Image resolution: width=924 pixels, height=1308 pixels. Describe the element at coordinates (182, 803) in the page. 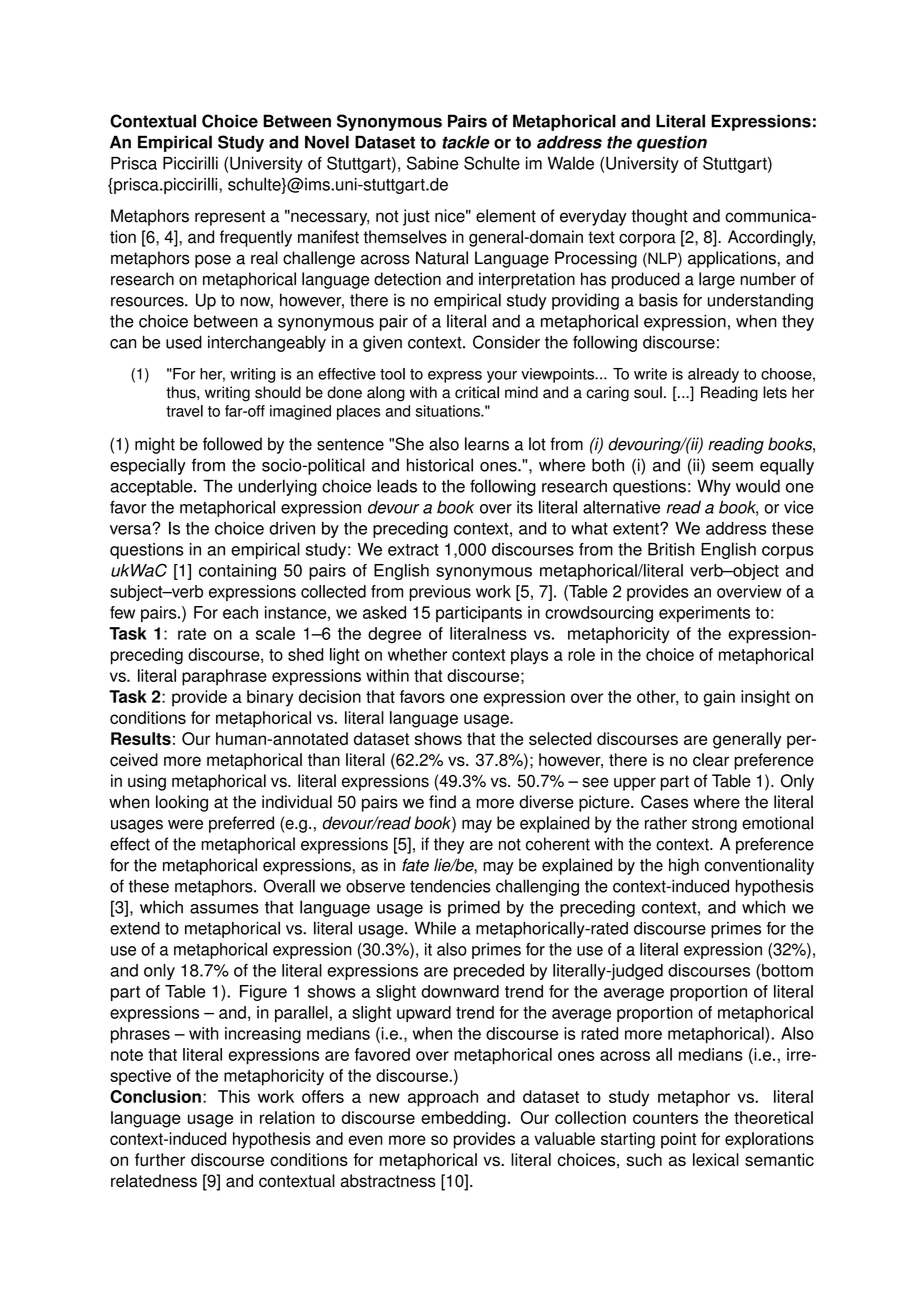

I see `looking` at that location.
